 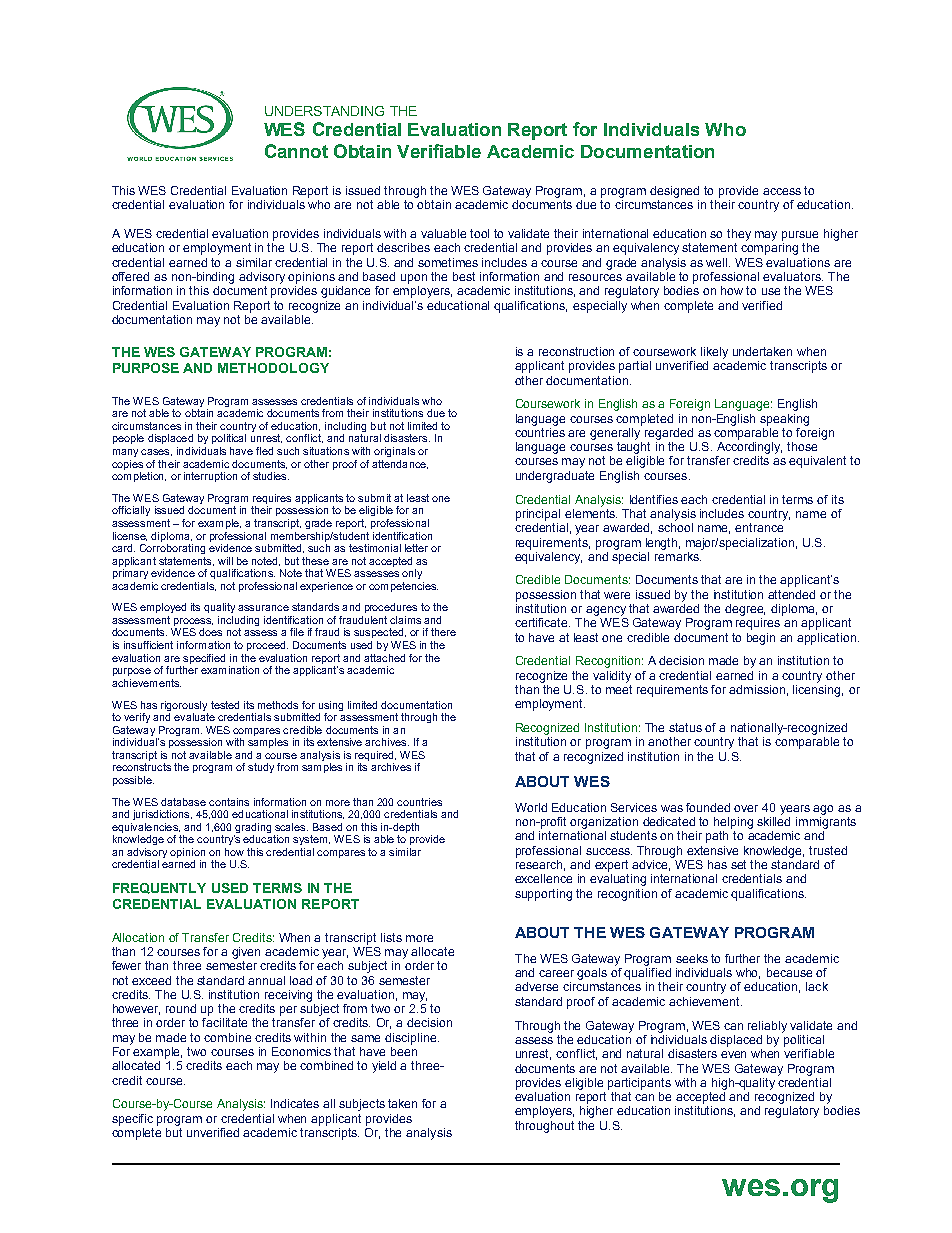 What do you see at coordinates (782, 191) in the page?
I see `access` at bounding box center [782, 191].
